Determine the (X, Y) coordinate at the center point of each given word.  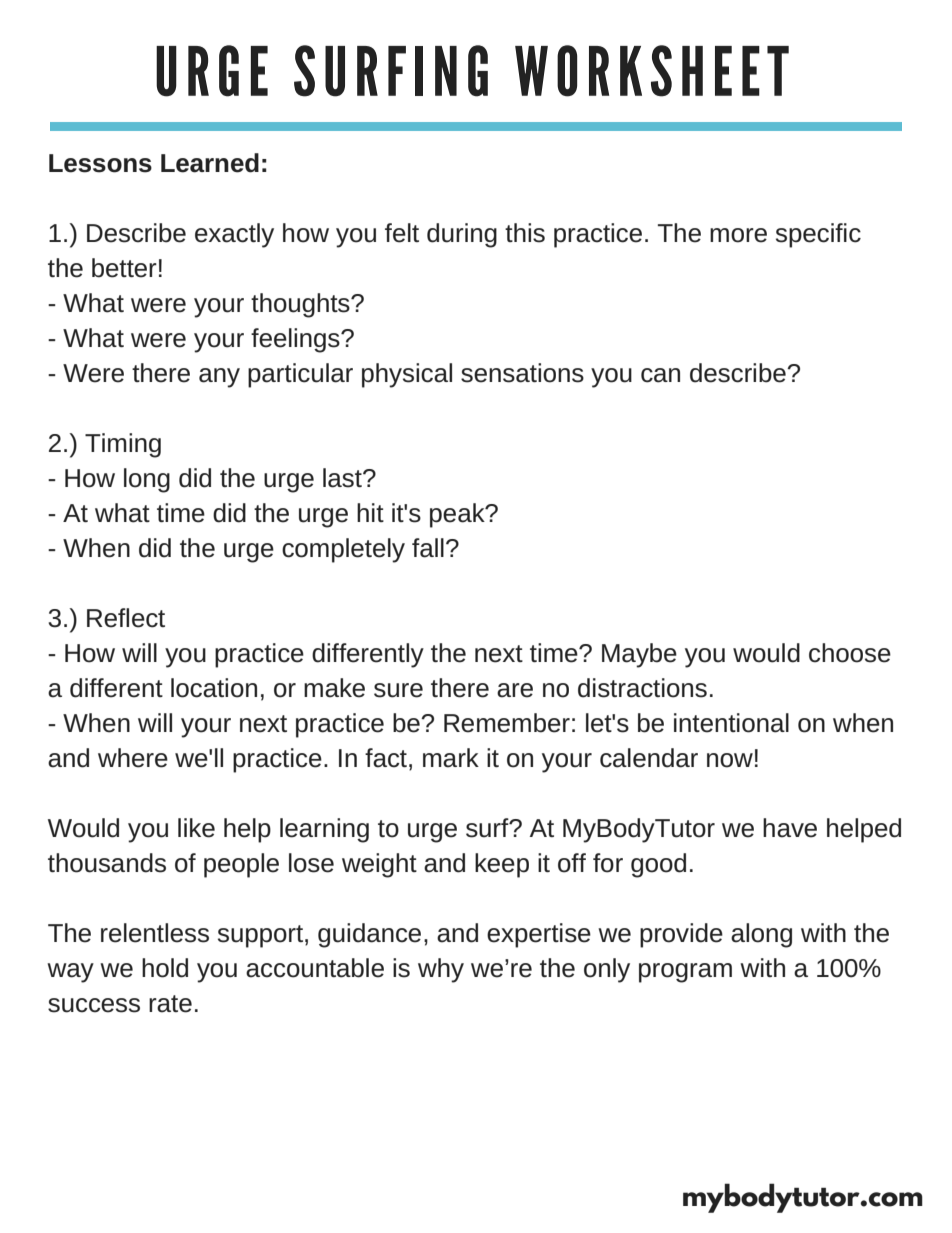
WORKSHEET (652, 71)
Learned (210, 163)
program (685, 973)
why (441, 970)
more (738, 235)
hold (165, 968)
